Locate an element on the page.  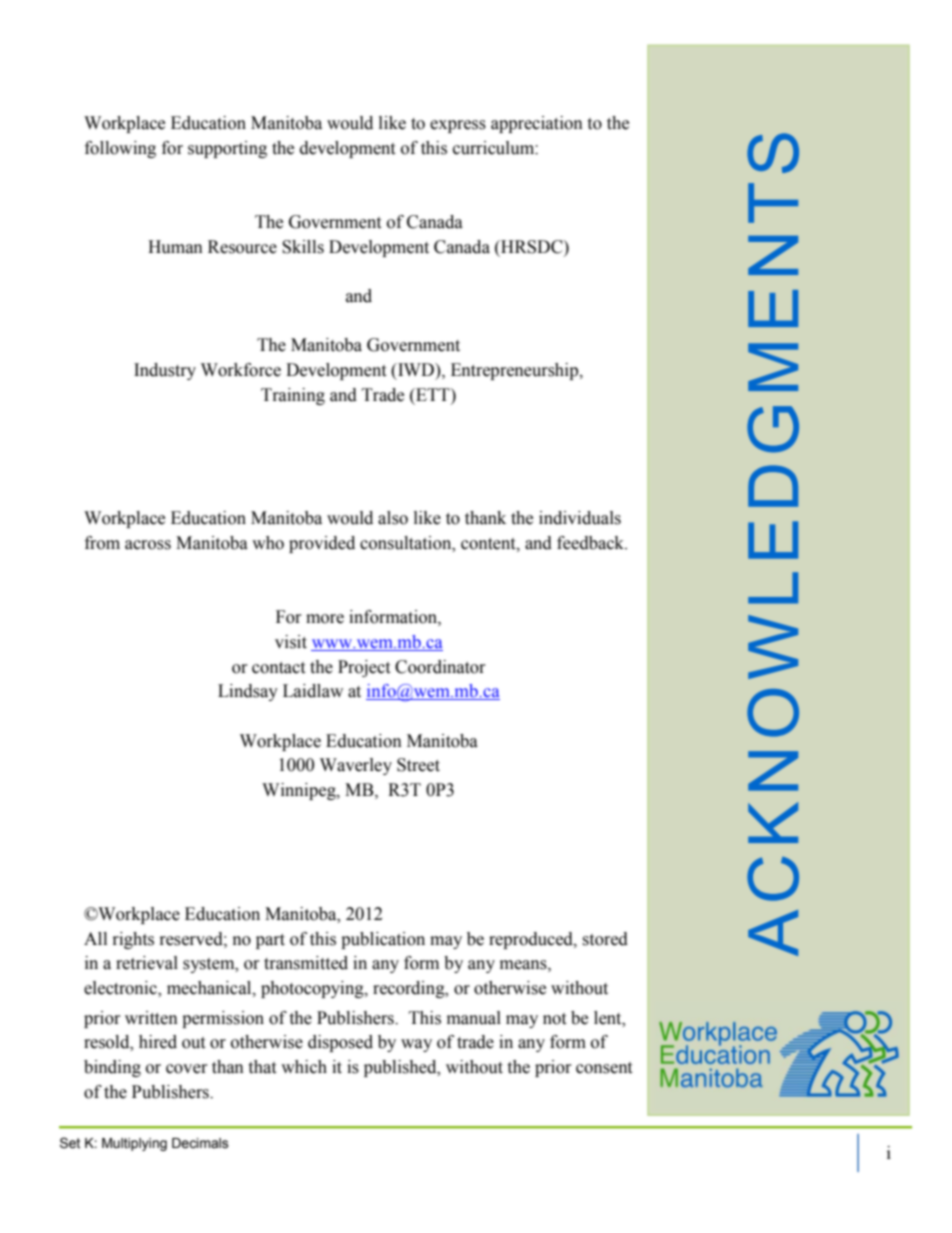
Waverley is located at coordinates (356, 766).
